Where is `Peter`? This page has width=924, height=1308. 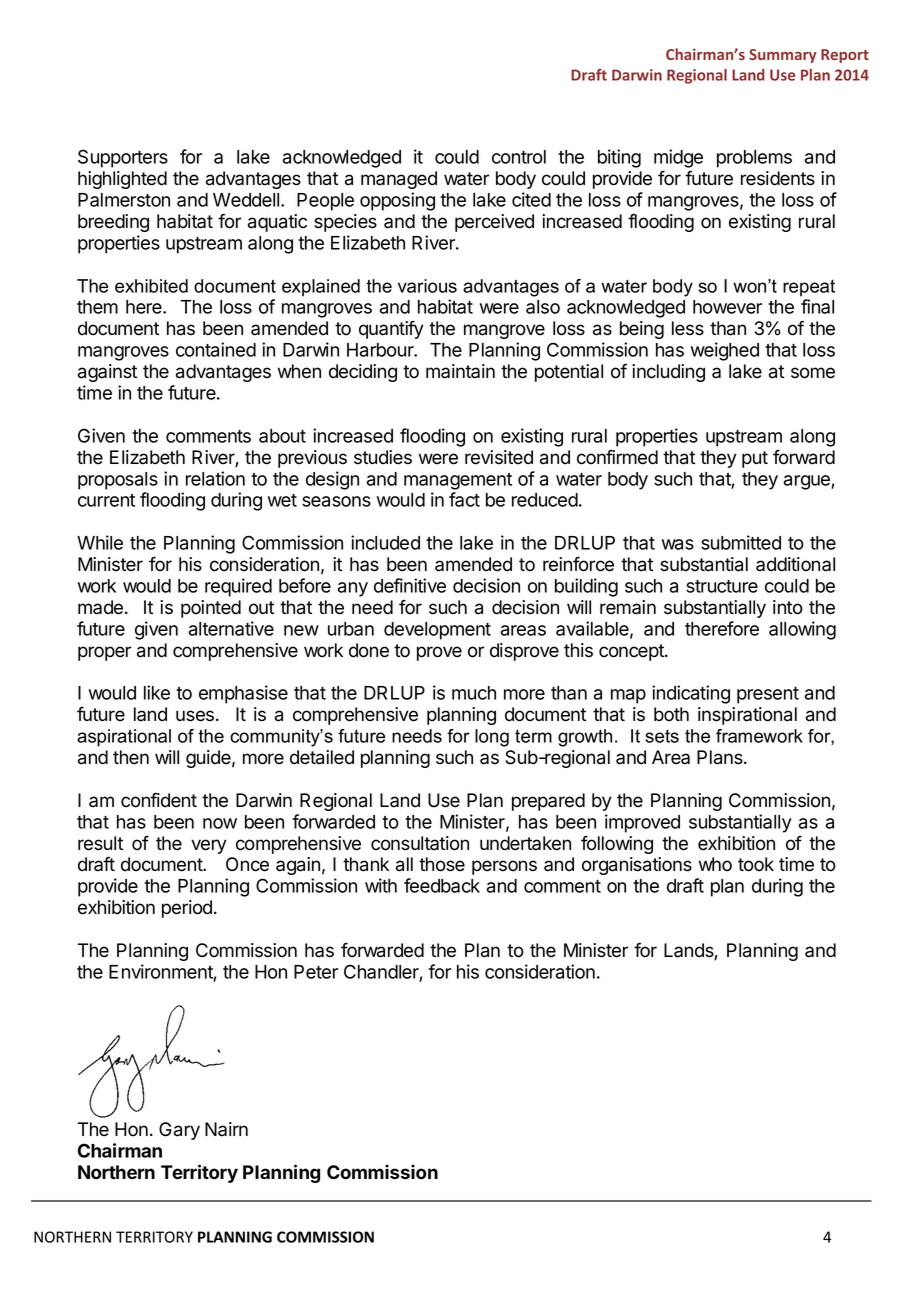 Peter is located at coordinates (316, 972).
